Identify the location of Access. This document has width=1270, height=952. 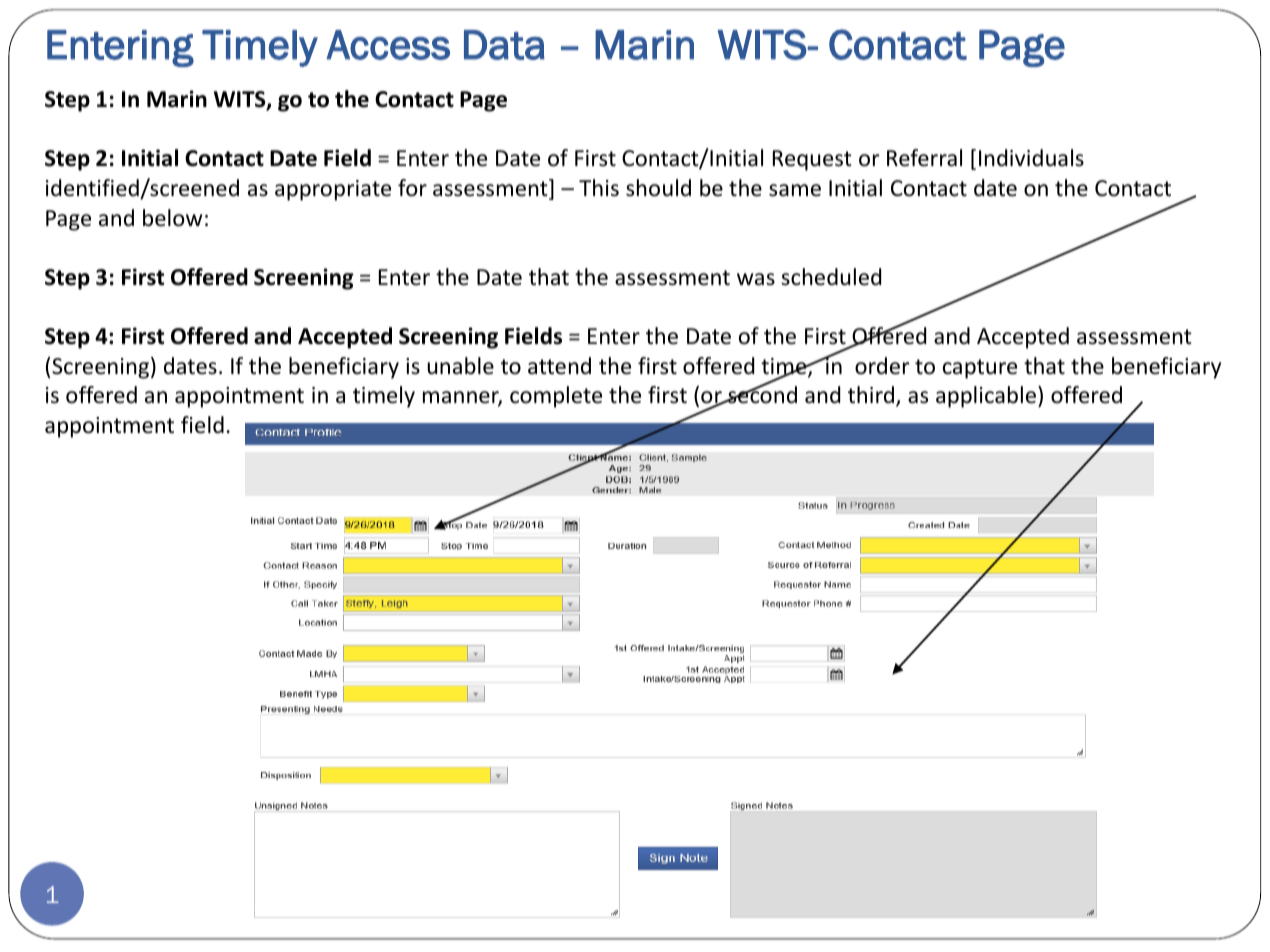
(388, 45).
